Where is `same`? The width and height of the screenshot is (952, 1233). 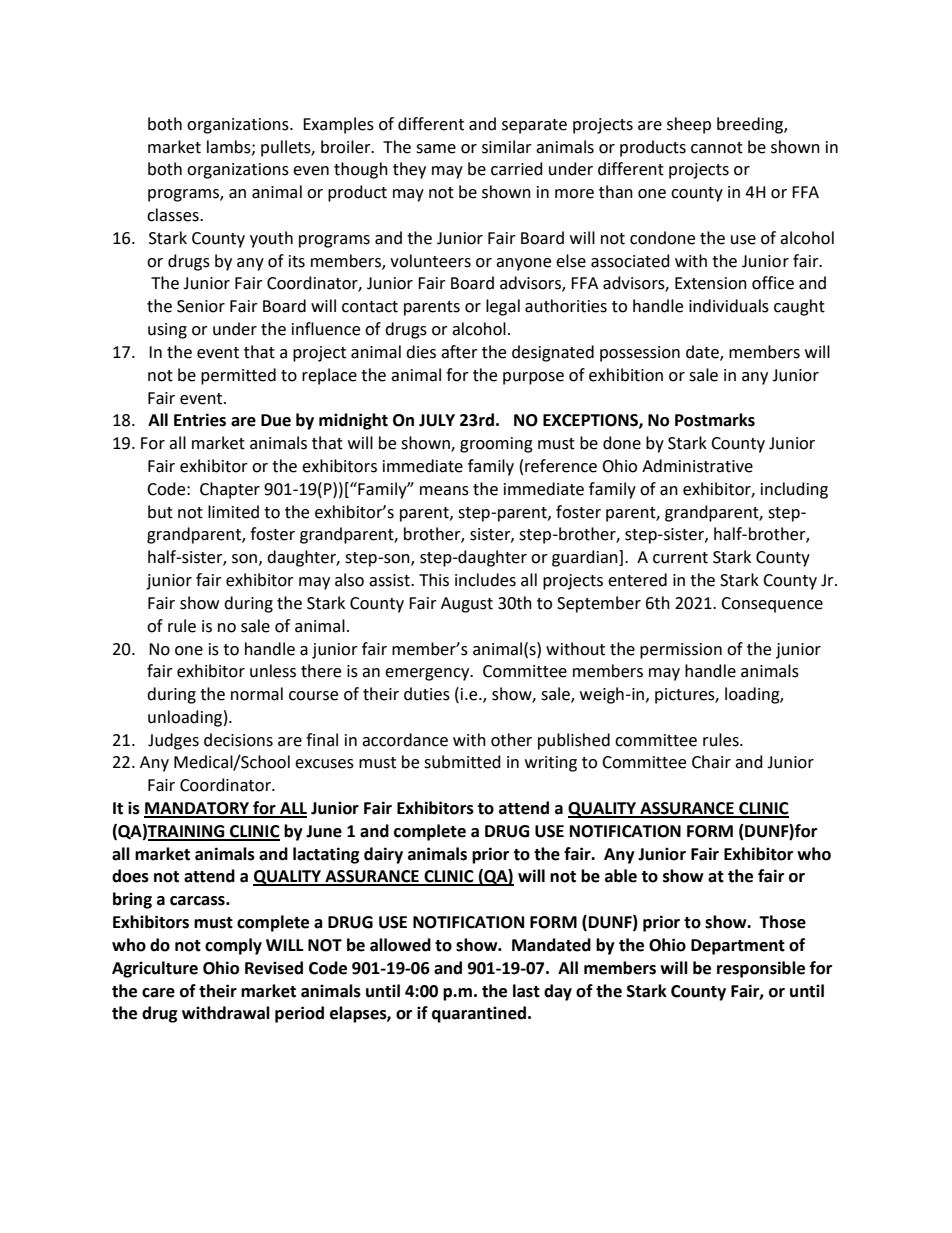
same is located at coordinates (436, 149).
